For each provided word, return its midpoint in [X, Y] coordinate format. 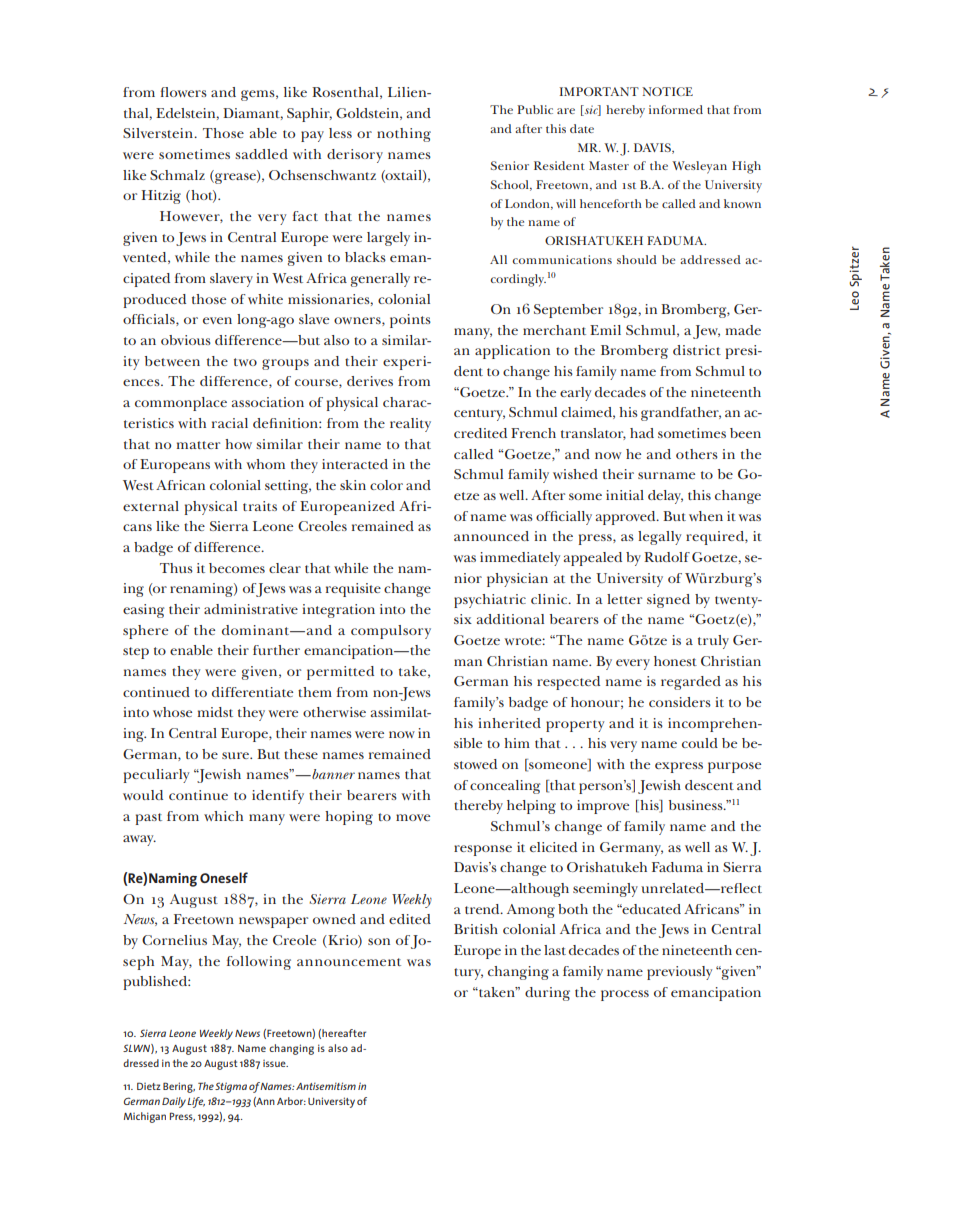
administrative [251, 609]
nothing [404, 135]
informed [676, 109]
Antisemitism [326, 1086]
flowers [184, 92]
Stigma [231, 1087]
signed [668, 601]
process [625, 995]
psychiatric [490, 601]
